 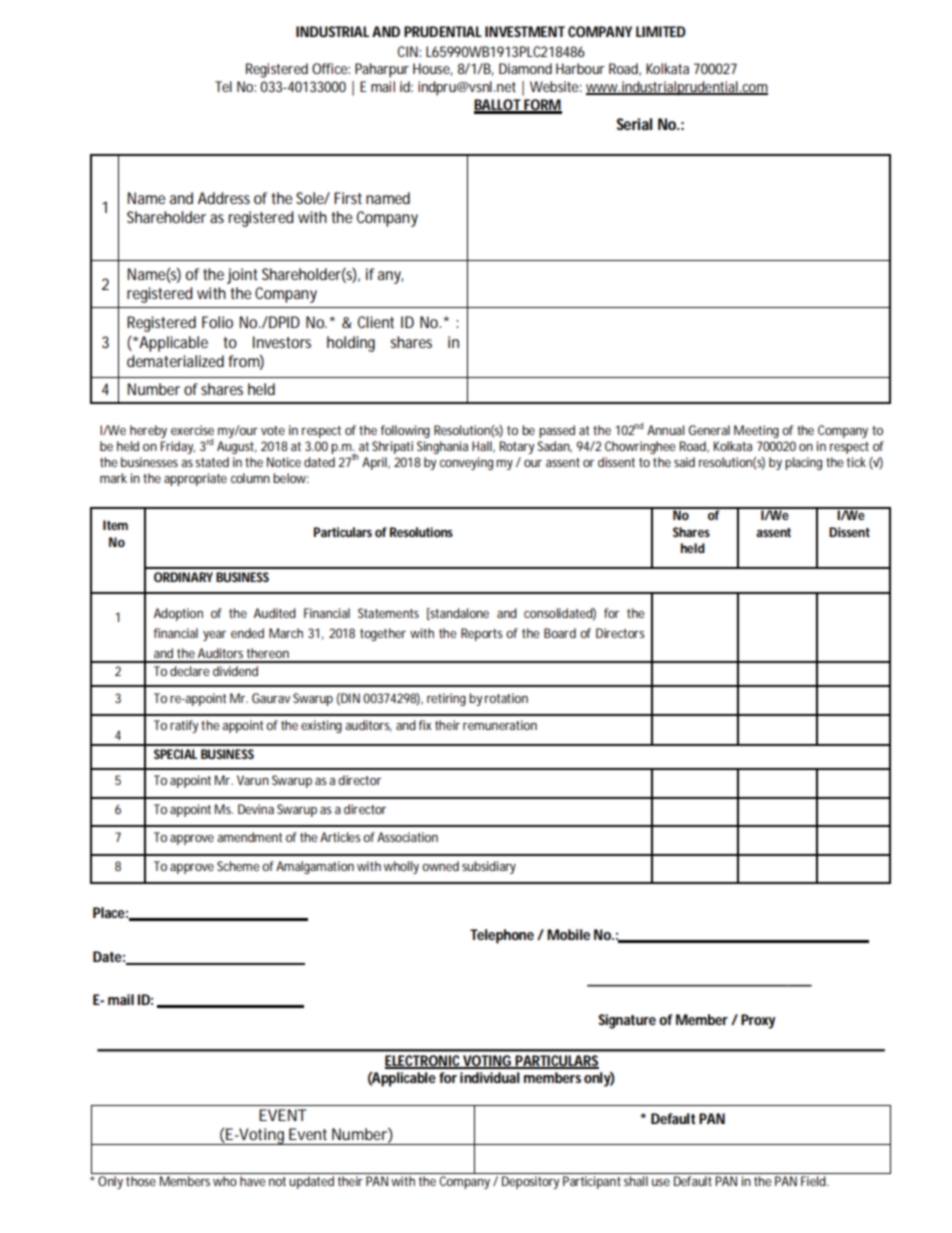 What do you see at coordinates (178, 614) in the screenshot?
I see `Adoption` at bounding box center [178, 614].
